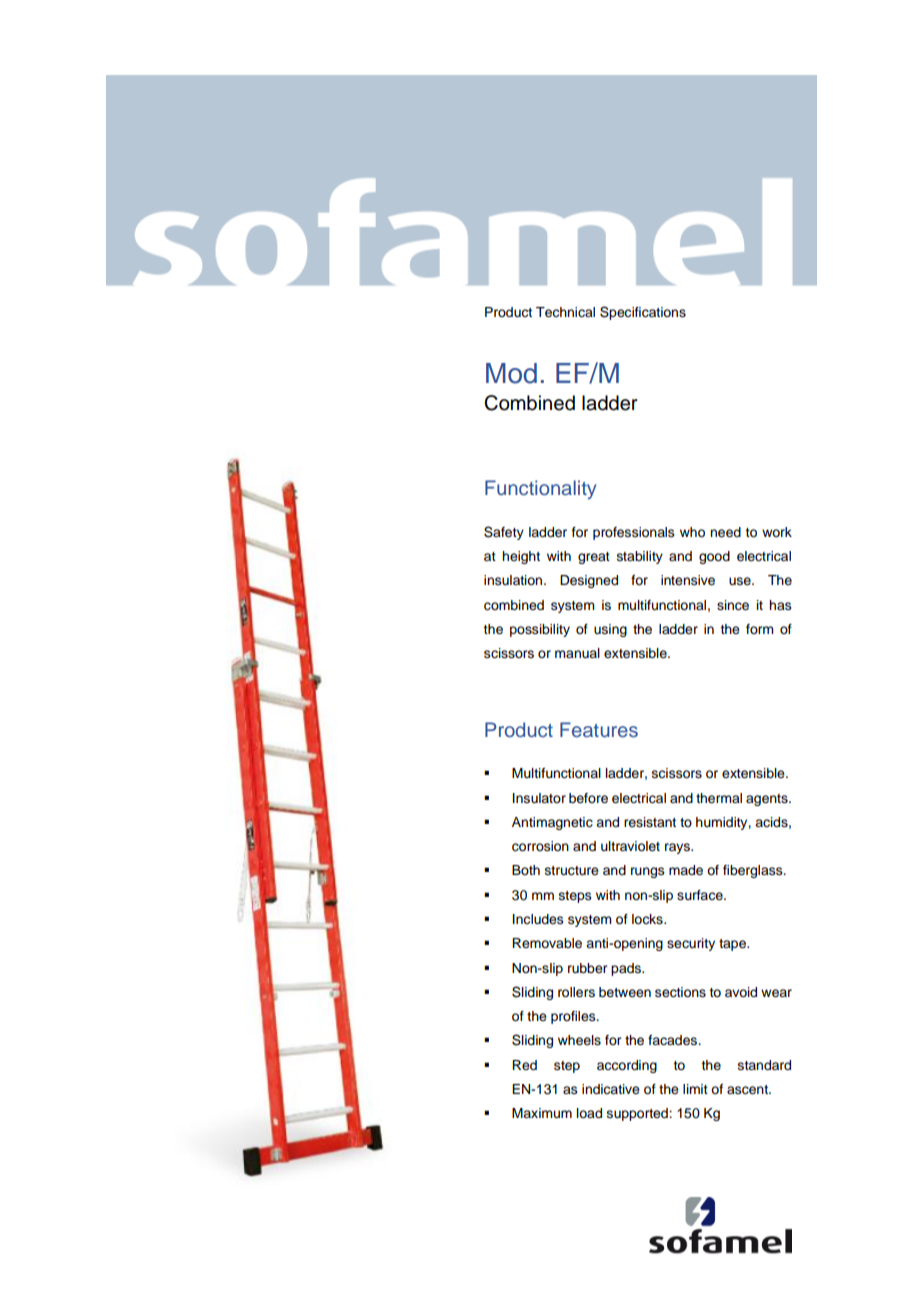 The height and width of the image is (1308, 924). What do you see at coordinates (648, 919) in the image?
I see `locks` at bounding box center [648, 919].
